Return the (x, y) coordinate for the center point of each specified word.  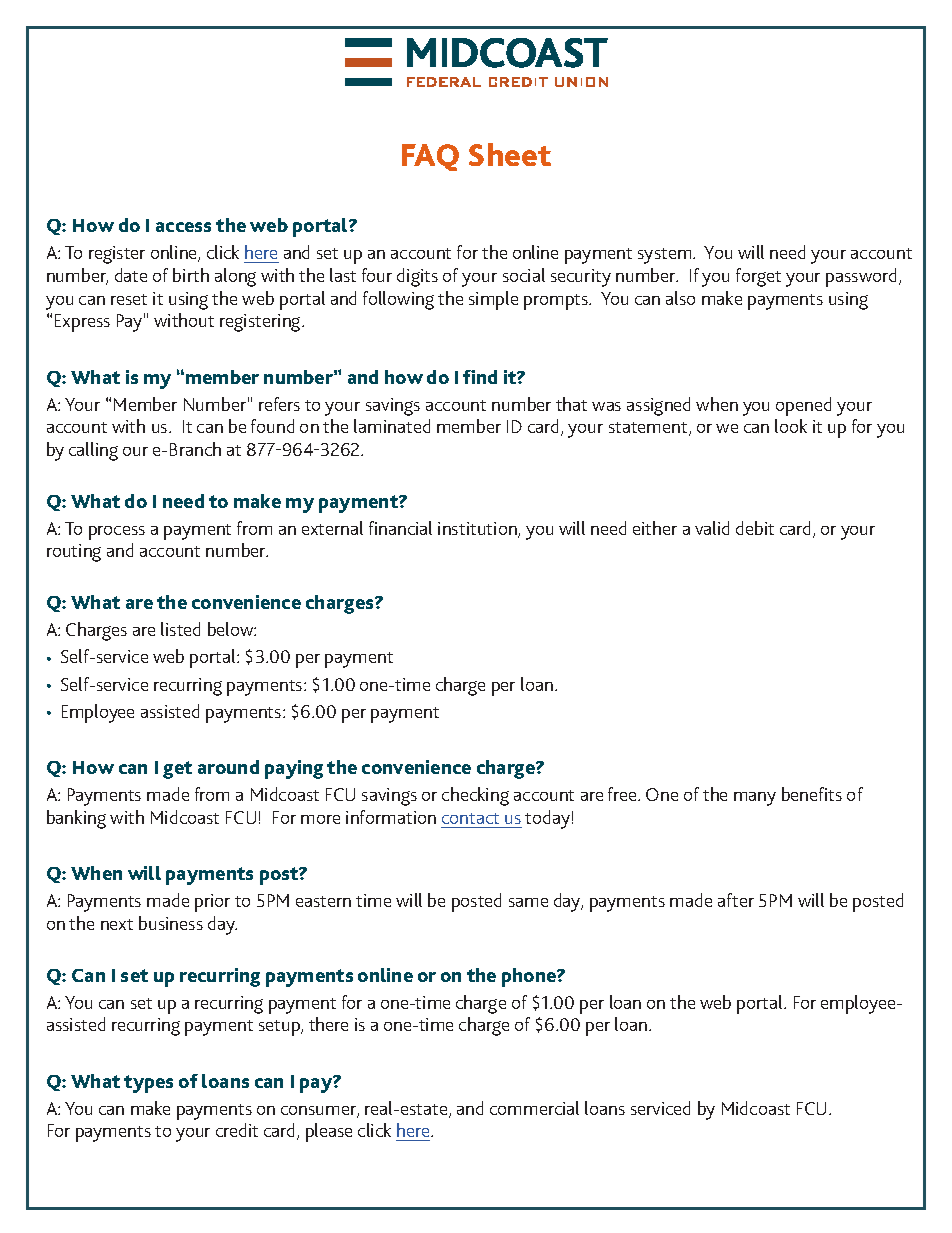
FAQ (430, 157)
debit (755, 528)
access (183, 227)
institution (478, 530)
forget (758, 277)
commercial (534, 1108)
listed (180, 629)
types (148, 1084)
